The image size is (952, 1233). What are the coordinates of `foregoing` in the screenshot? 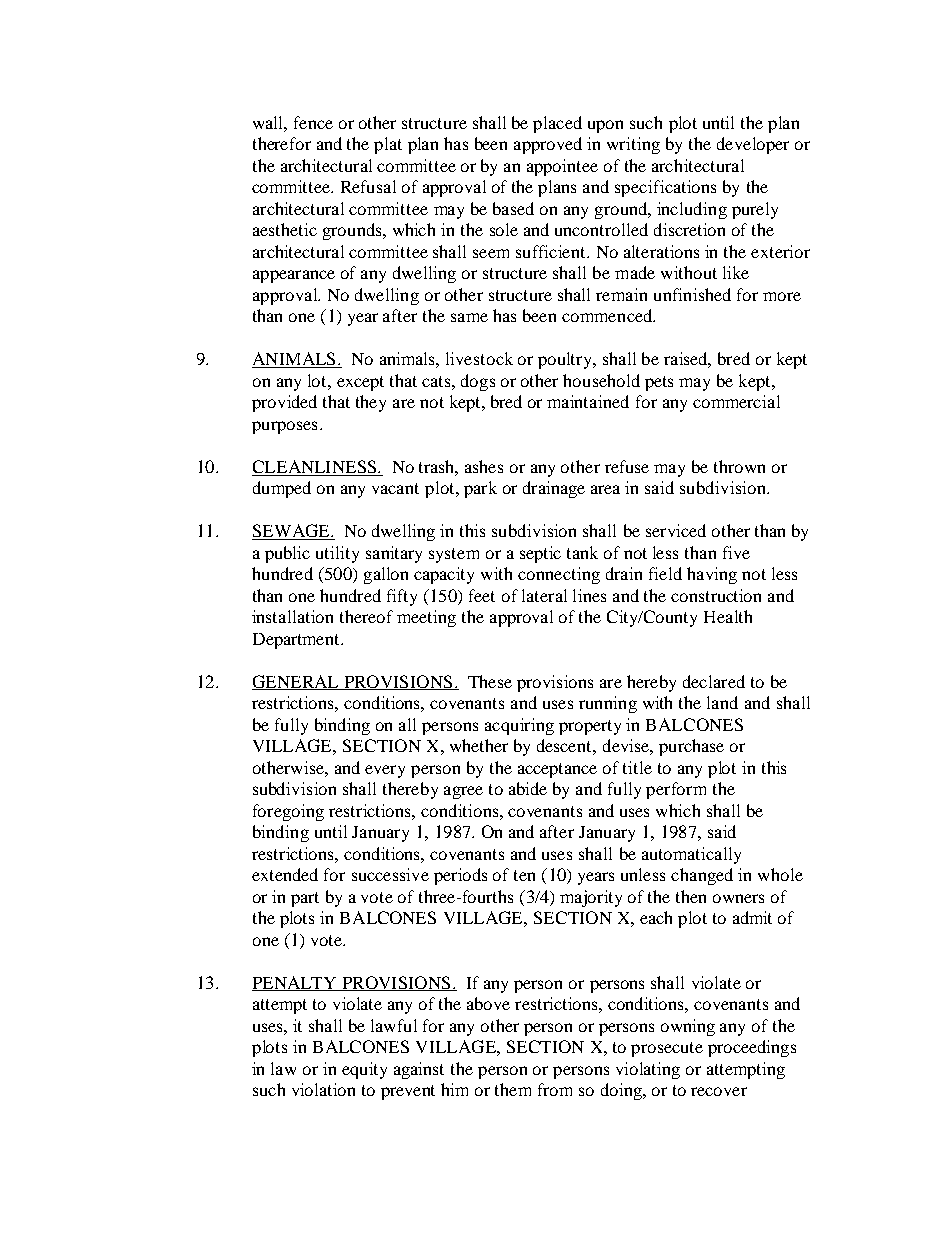 It's located at (288, 812).
